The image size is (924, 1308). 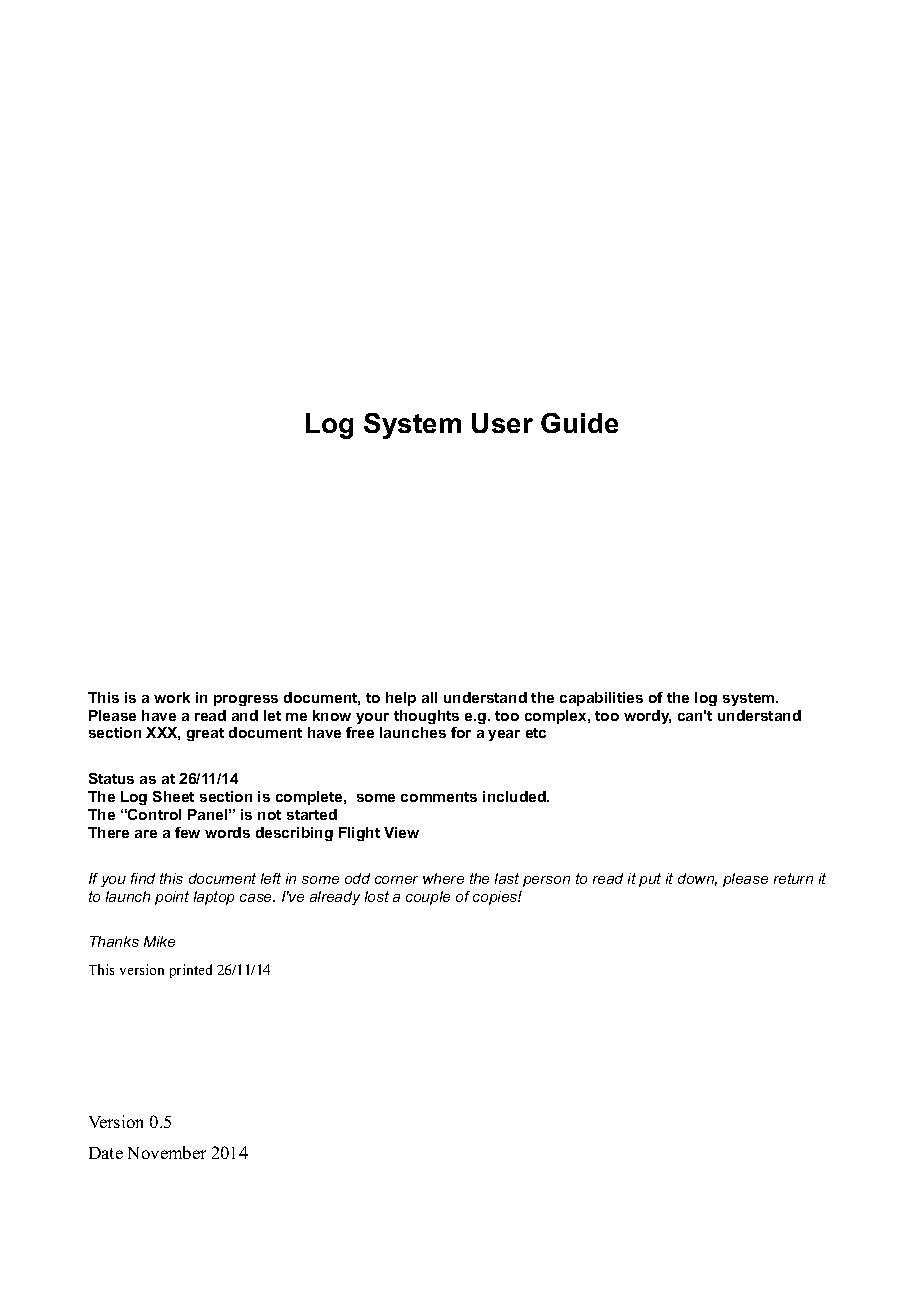 What do you see at coordinates (439, 797) in the screenshot?
I see `comments` at bounding box center [439, 797].
